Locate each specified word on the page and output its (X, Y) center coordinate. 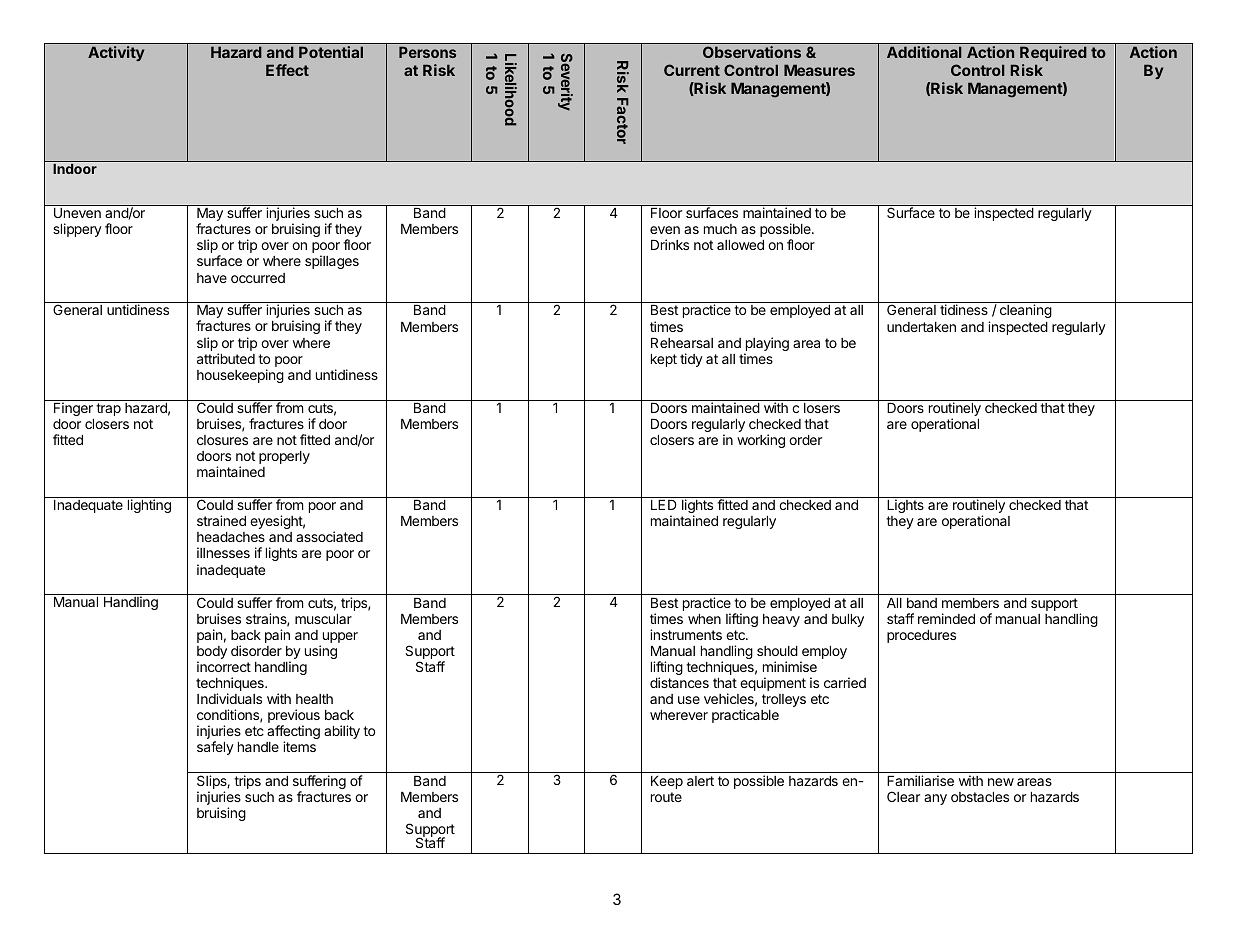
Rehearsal (682, 343)
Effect (287, 70)
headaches (231, 537)
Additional (924, 52)
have (212, 278)
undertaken (921, 327)
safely (215, 748)
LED (664, 505)
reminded (946, 618)
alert (700, 781)
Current (692, 70)
